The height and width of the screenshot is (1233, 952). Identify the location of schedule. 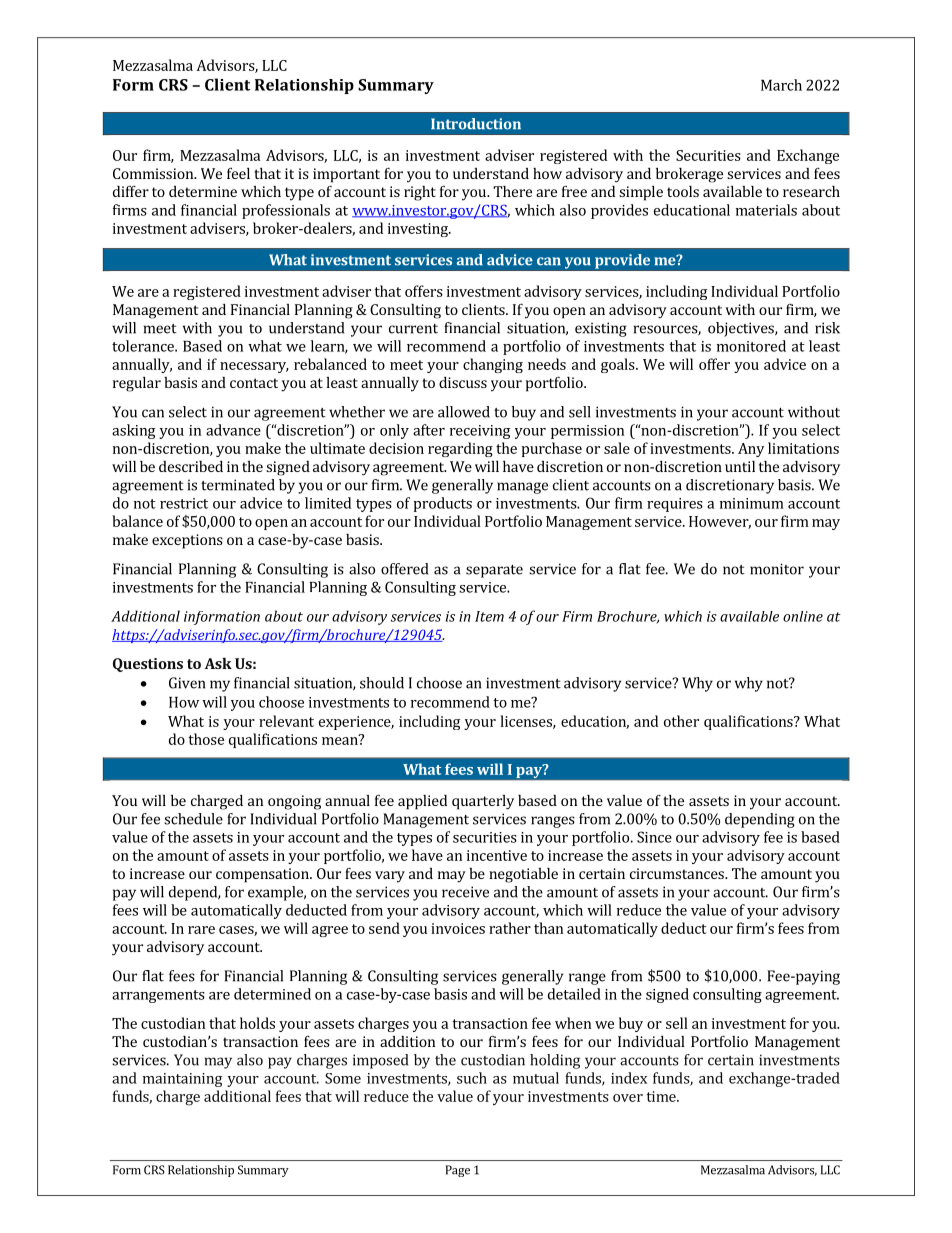
(193, 819).
